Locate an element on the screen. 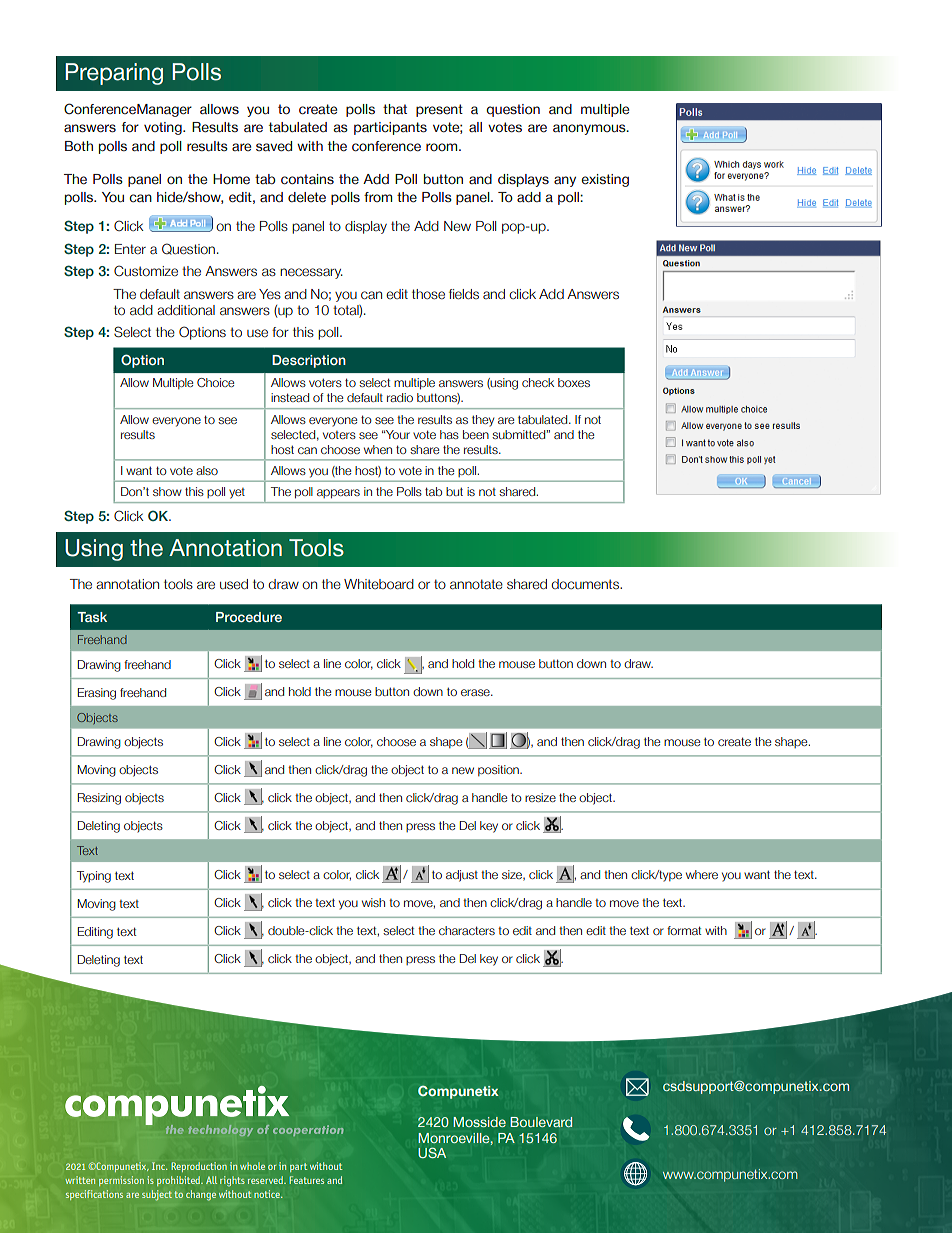  adjust is located at coordinates (462, 876).
